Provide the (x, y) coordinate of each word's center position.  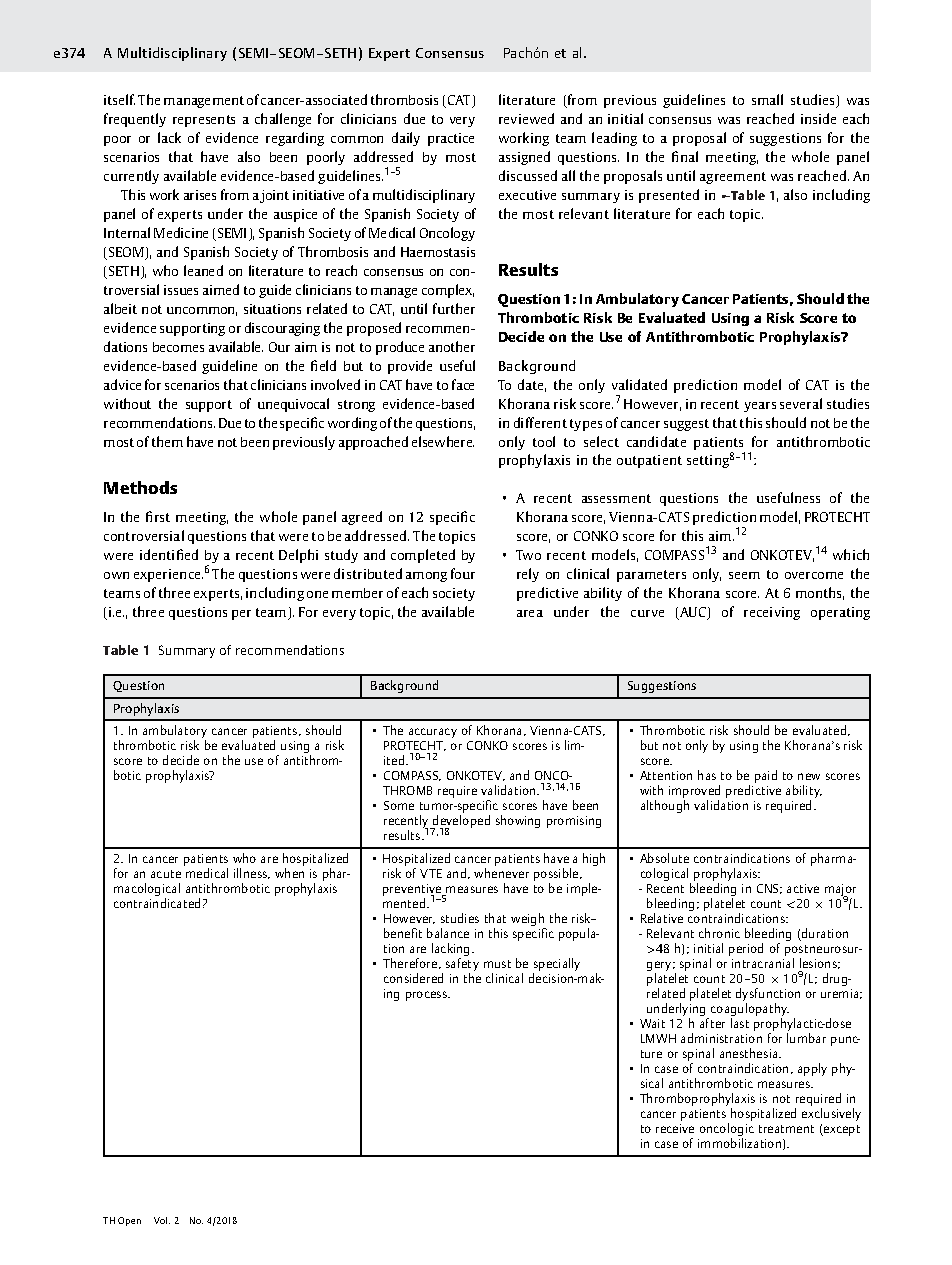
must (497, 964)
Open (129, 1221)
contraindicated (157, 903)
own (116, 575)
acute (166, 874)
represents (204, 121)
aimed (221, 289)
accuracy (433, 733)
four (463, 573)
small (767, 99)
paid (766, 776)
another (452, 346)
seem (744, 575)
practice (451, 139)
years (760, 407)
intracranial (763, 963)
